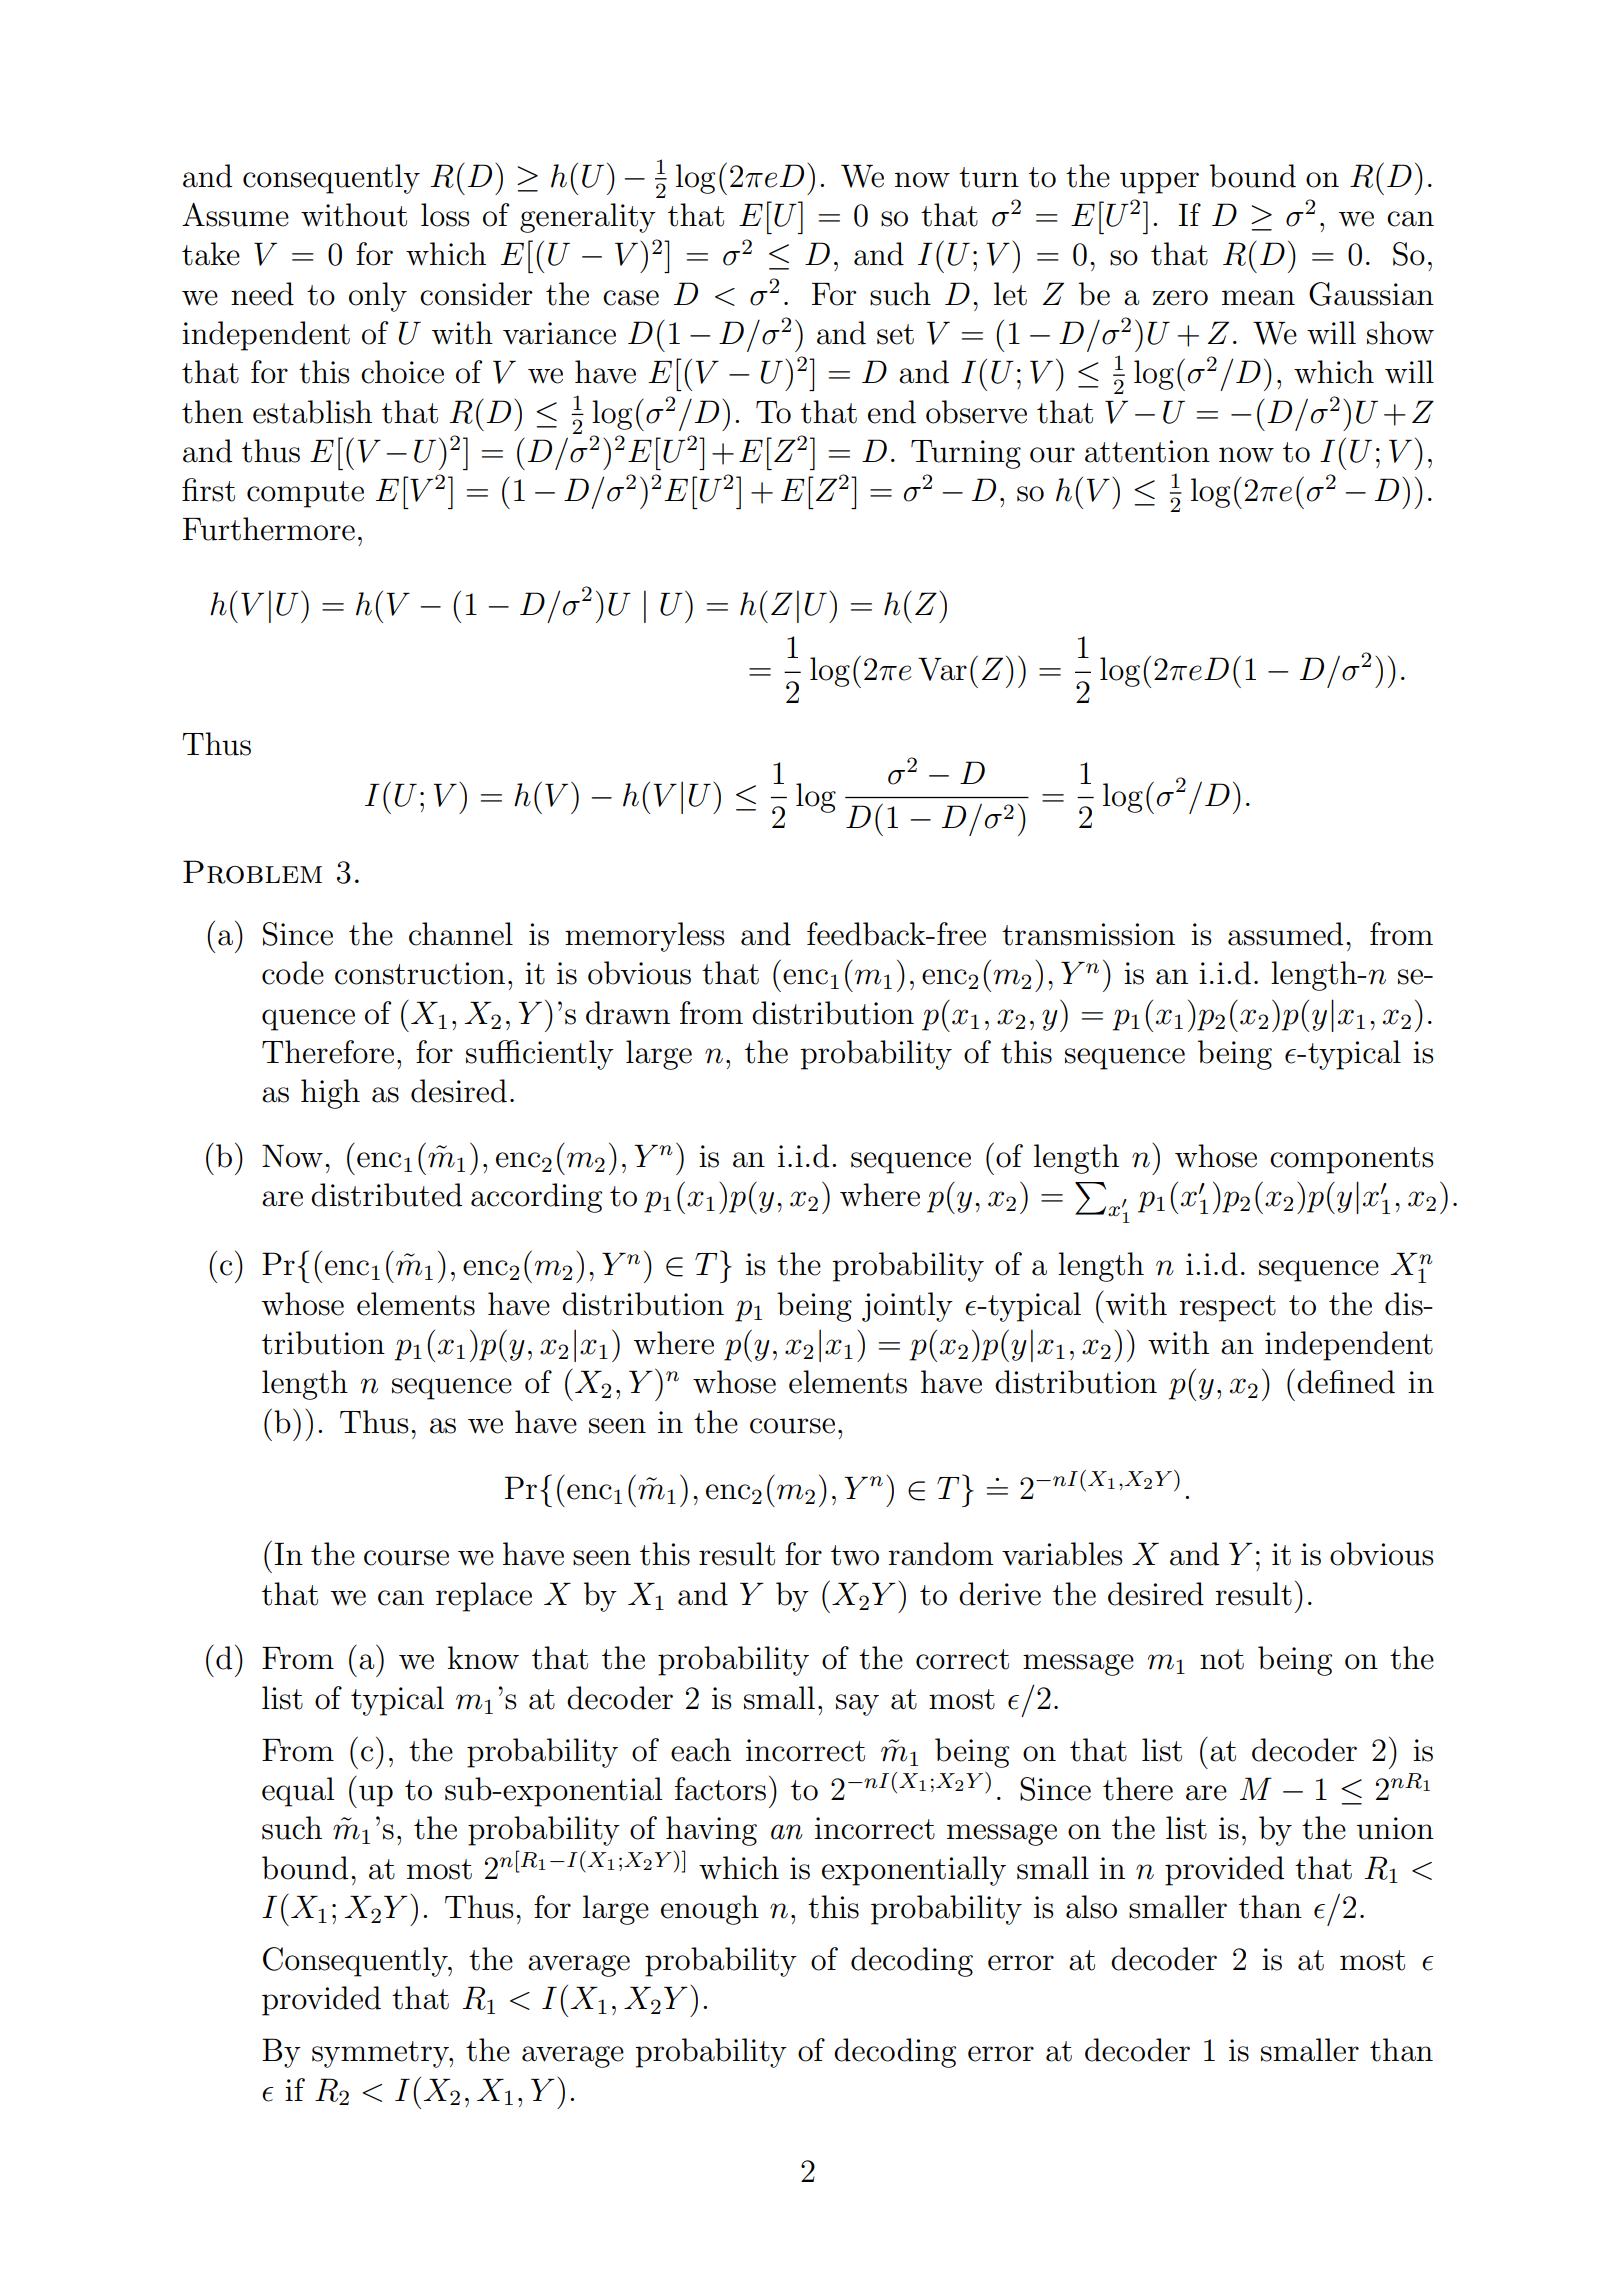  Describe the element at coordinates (378, 297) in the screenshot. I see `only` at that location.
